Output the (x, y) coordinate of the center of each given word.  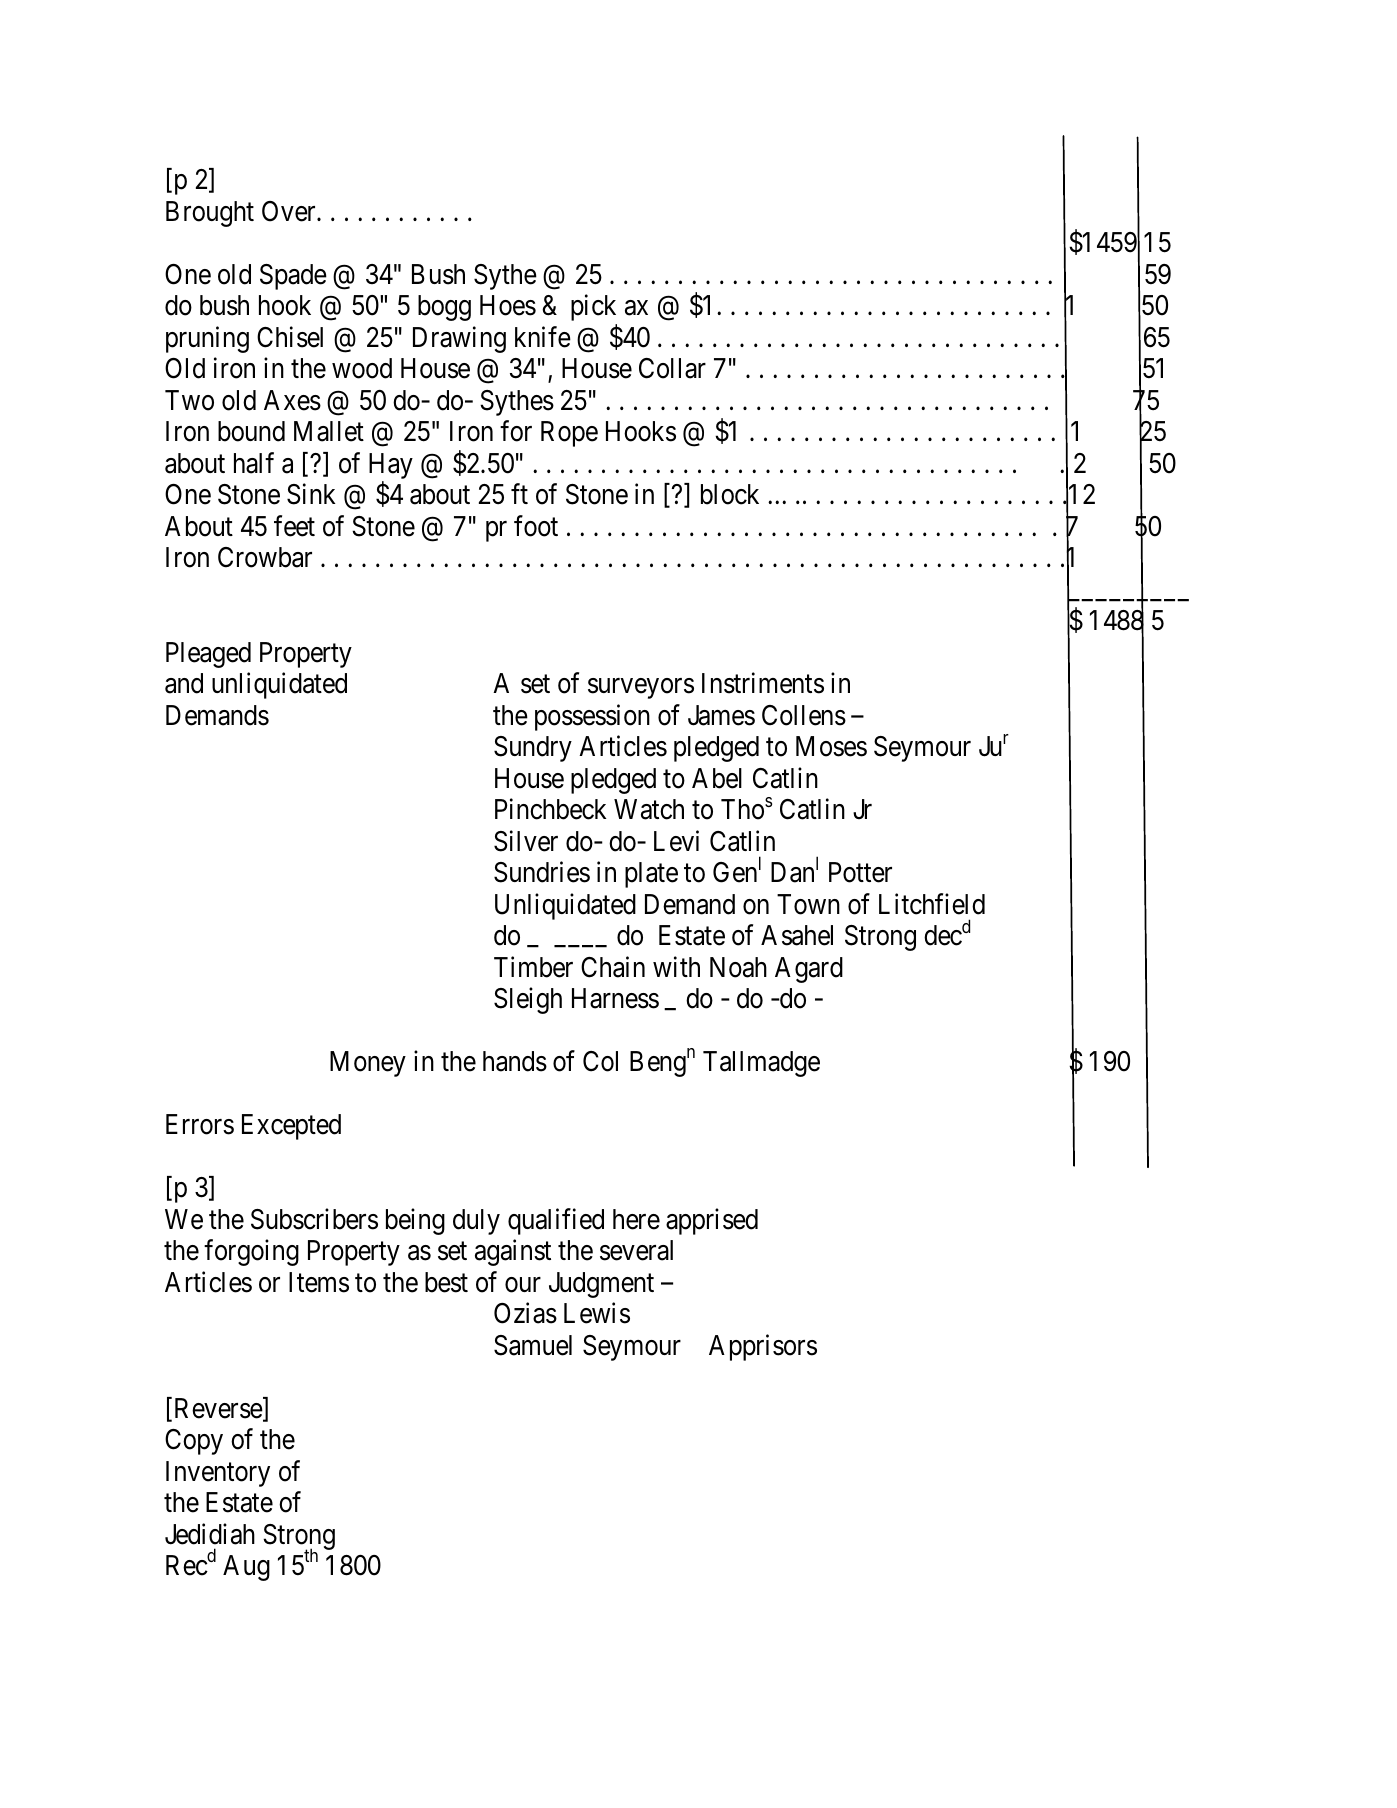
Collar (672, 368)
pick (593, 307)
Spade (293, 277)
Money (368, 1064)
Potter (860, 872)
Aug (246, 1568)
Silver (526, 841)
